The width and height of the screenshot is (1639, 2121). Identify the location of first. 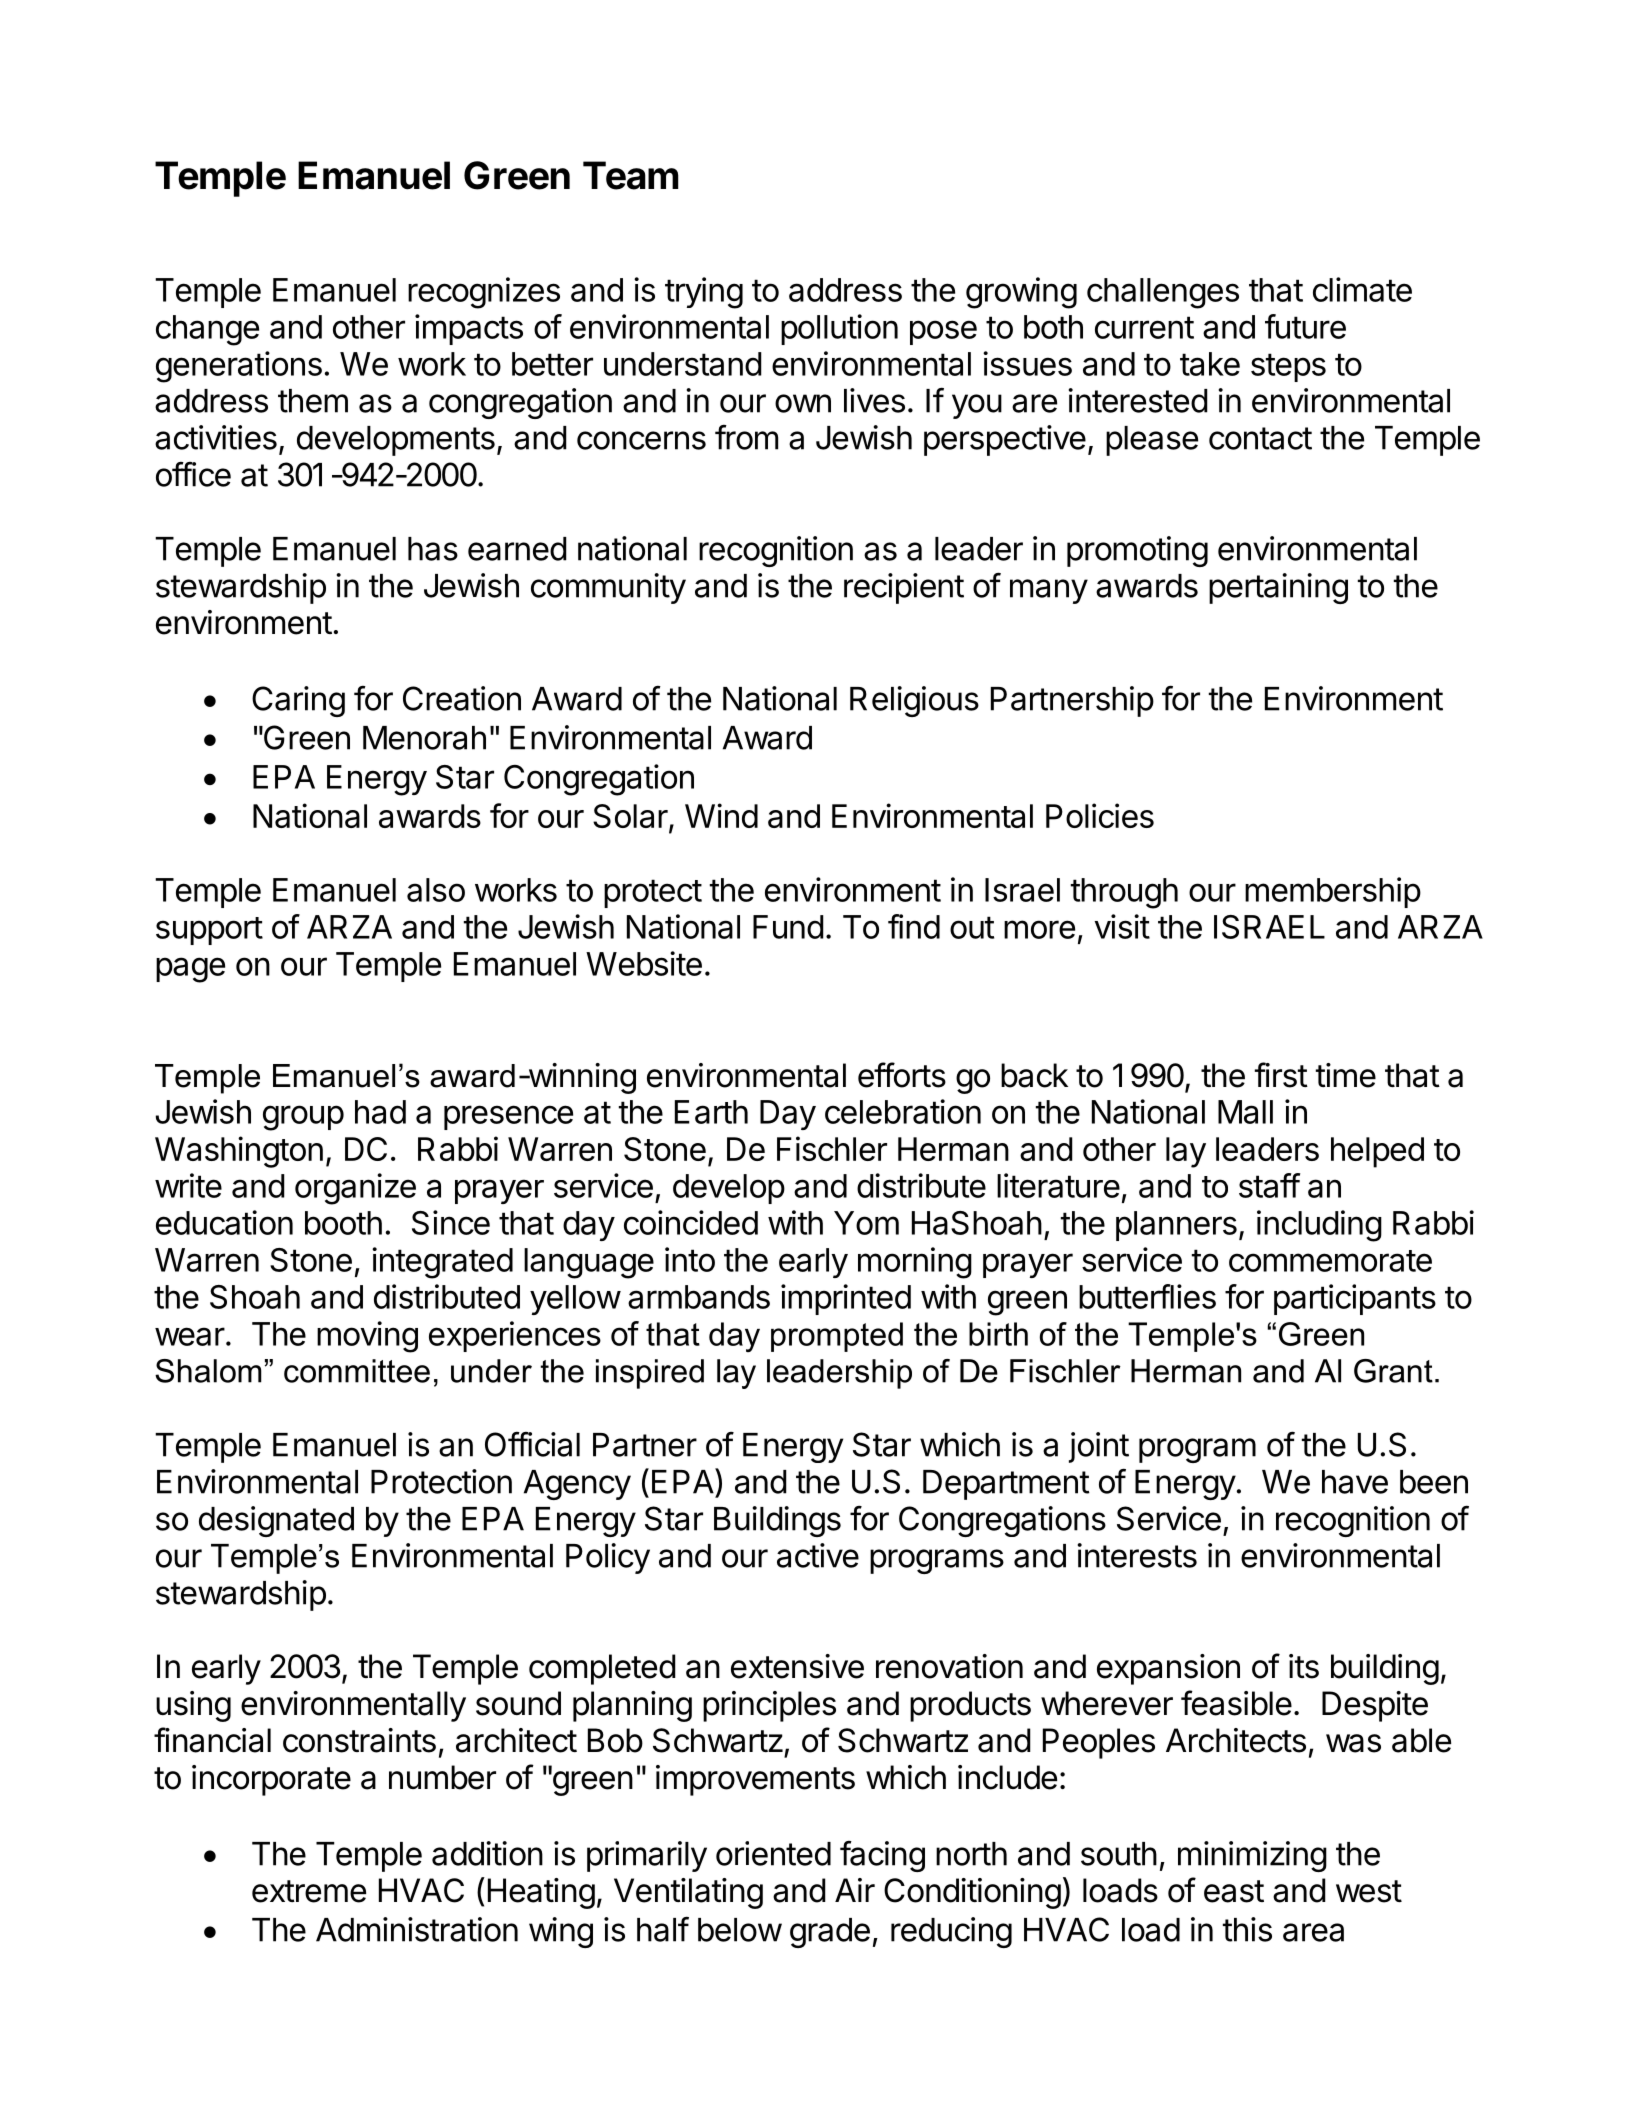
(1281, 1075).
